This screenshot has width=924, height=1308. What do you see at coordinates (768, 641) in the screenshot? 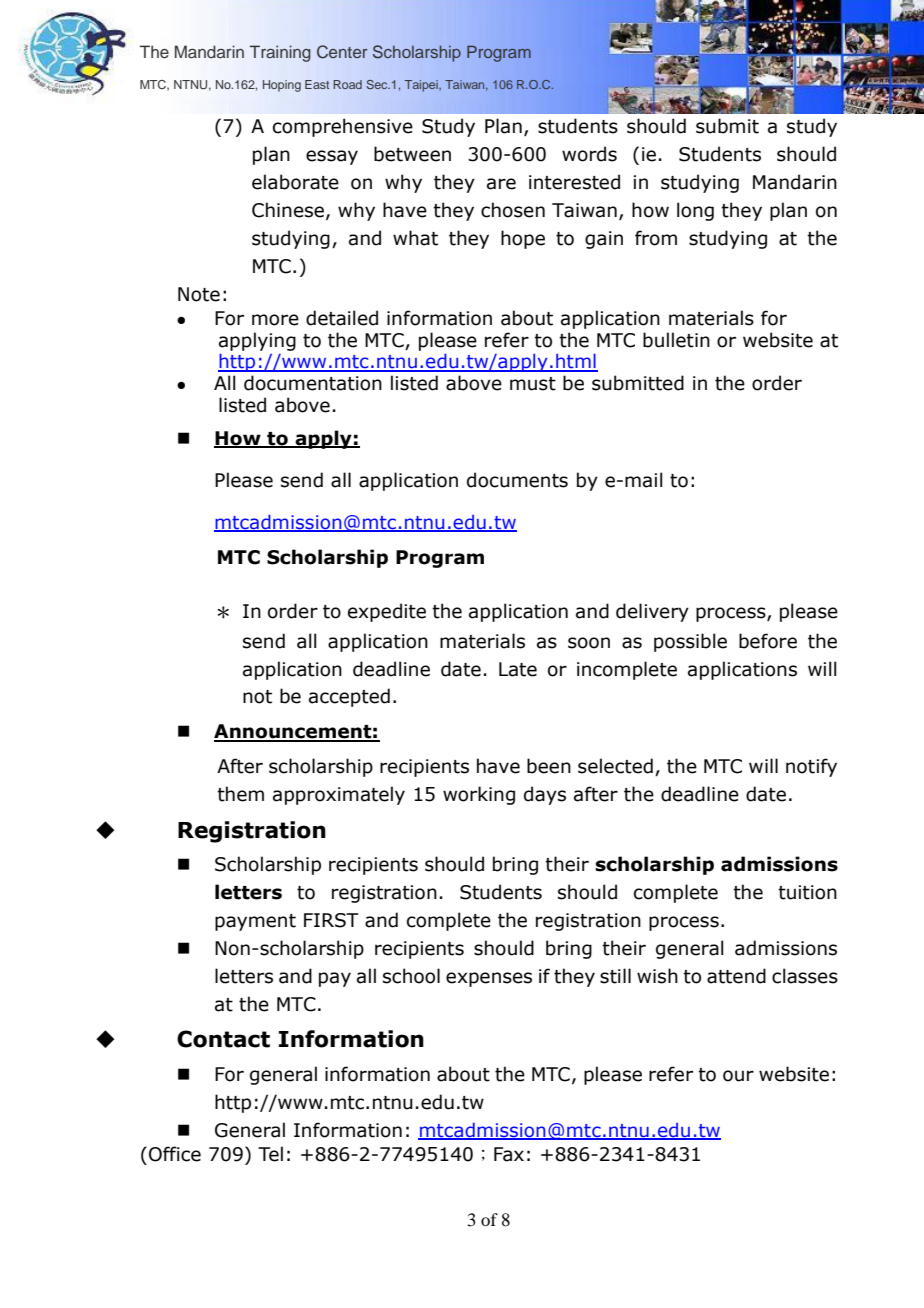
I see `before` at bounding box center [768, 641].
